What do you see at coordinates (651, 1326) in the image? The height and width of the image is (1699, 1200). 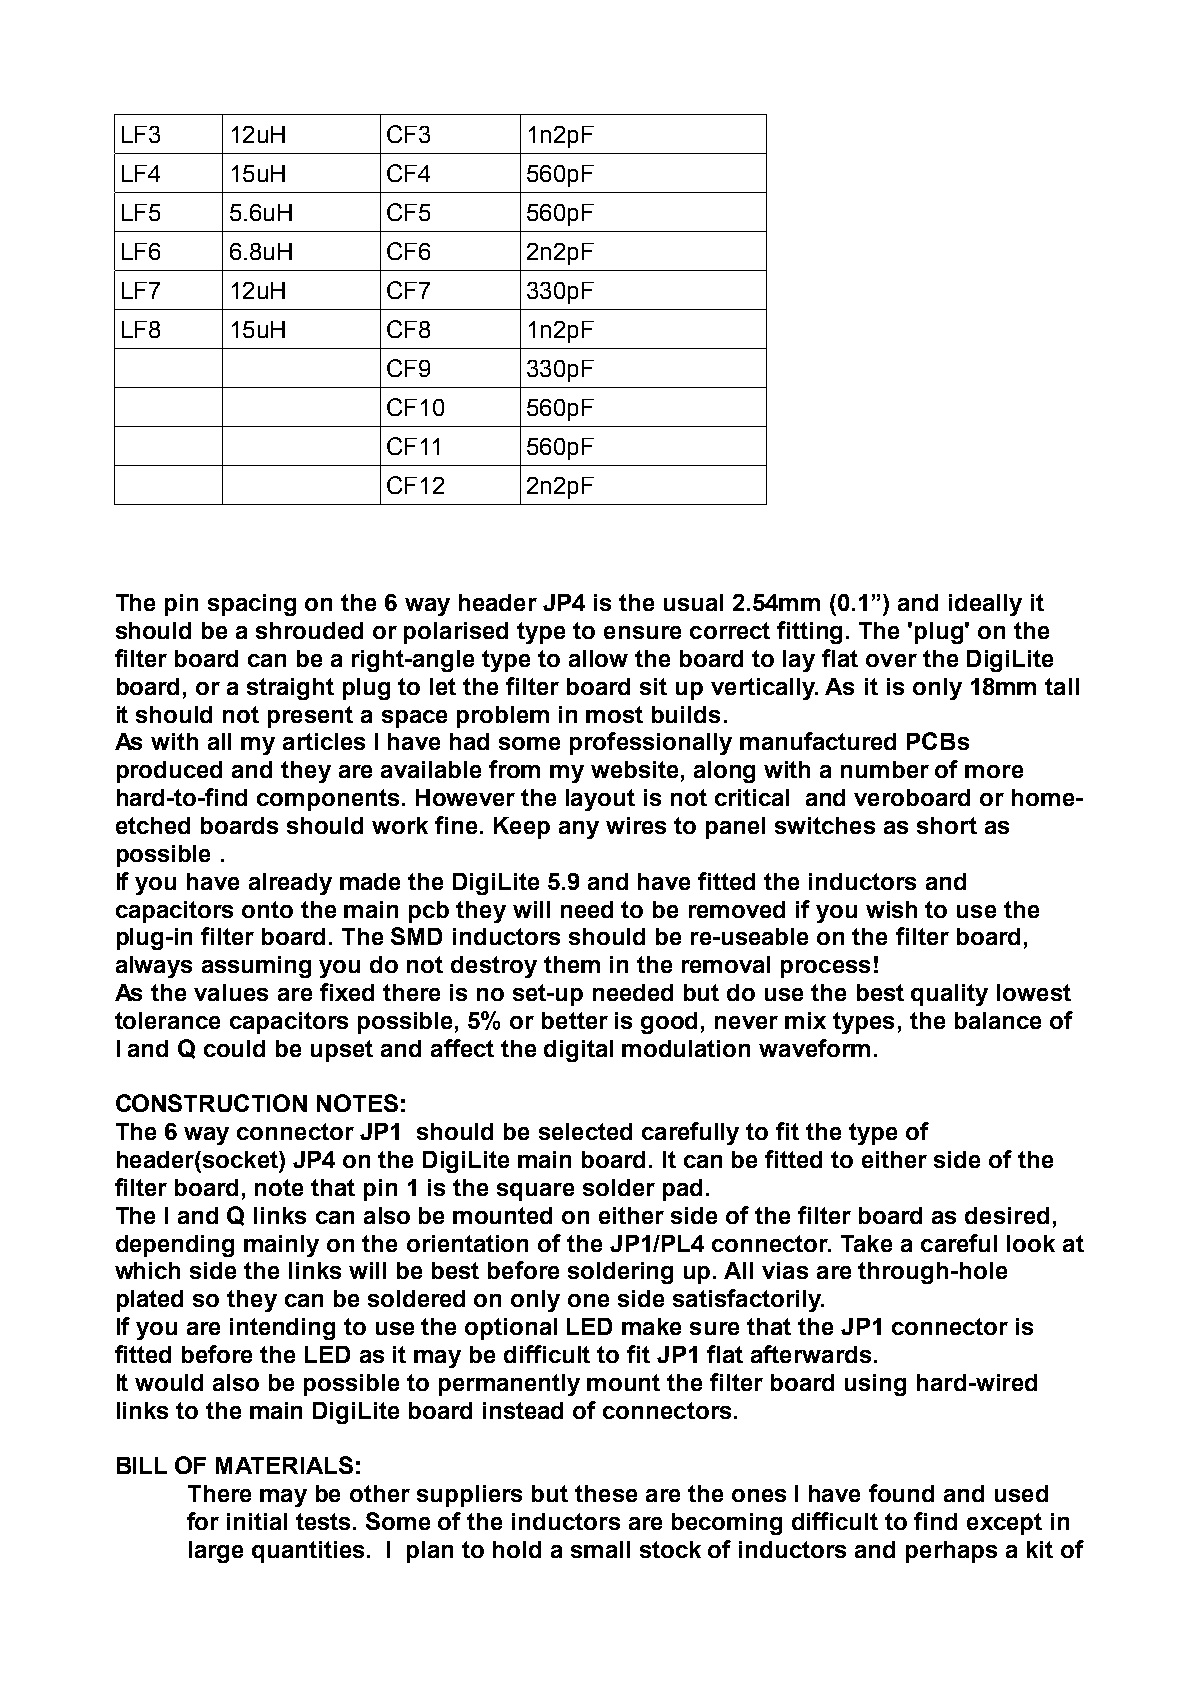 I see `make` at bounding box center [651, 1326].
